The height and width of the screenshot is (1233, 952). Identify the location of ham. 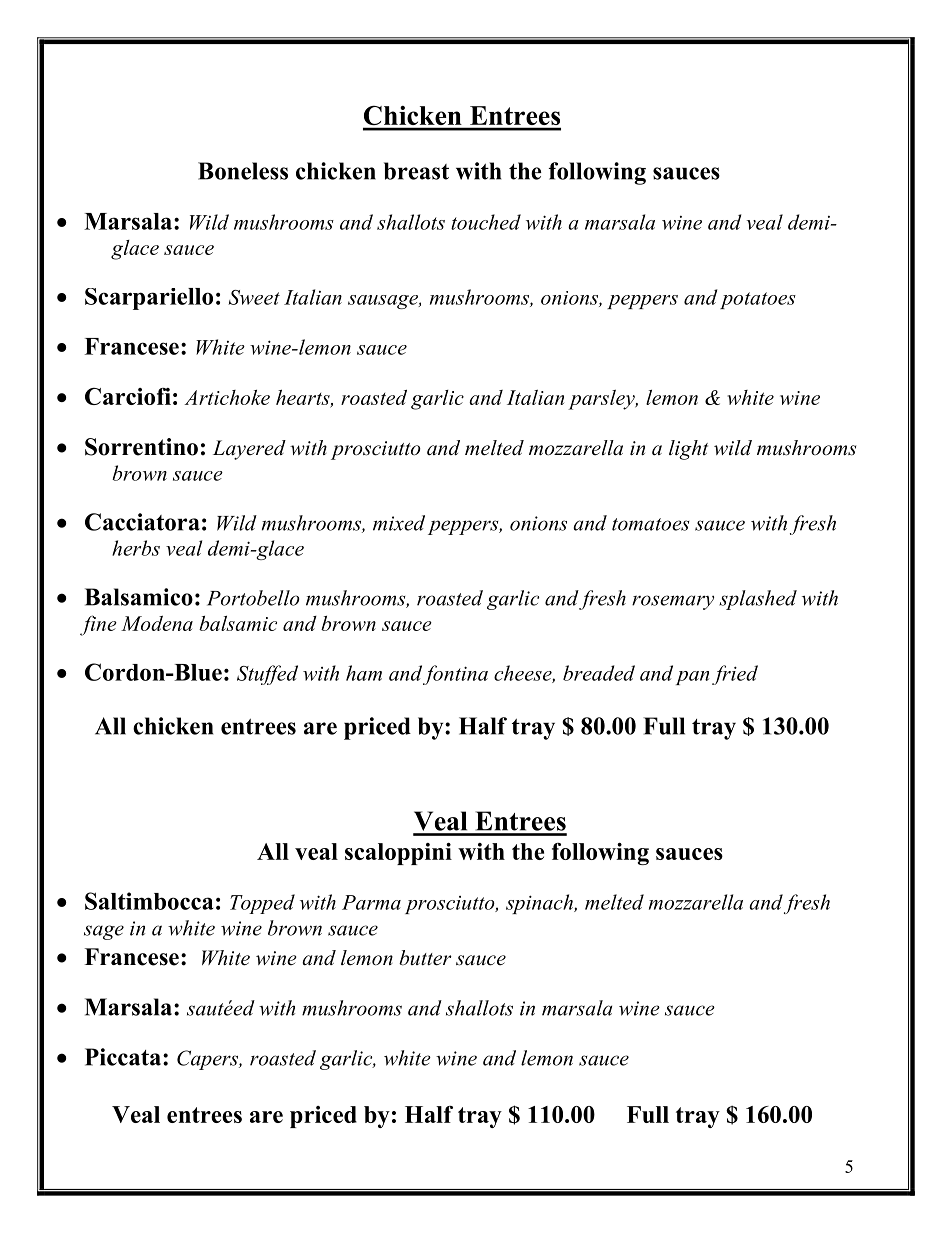
(364, 673).
